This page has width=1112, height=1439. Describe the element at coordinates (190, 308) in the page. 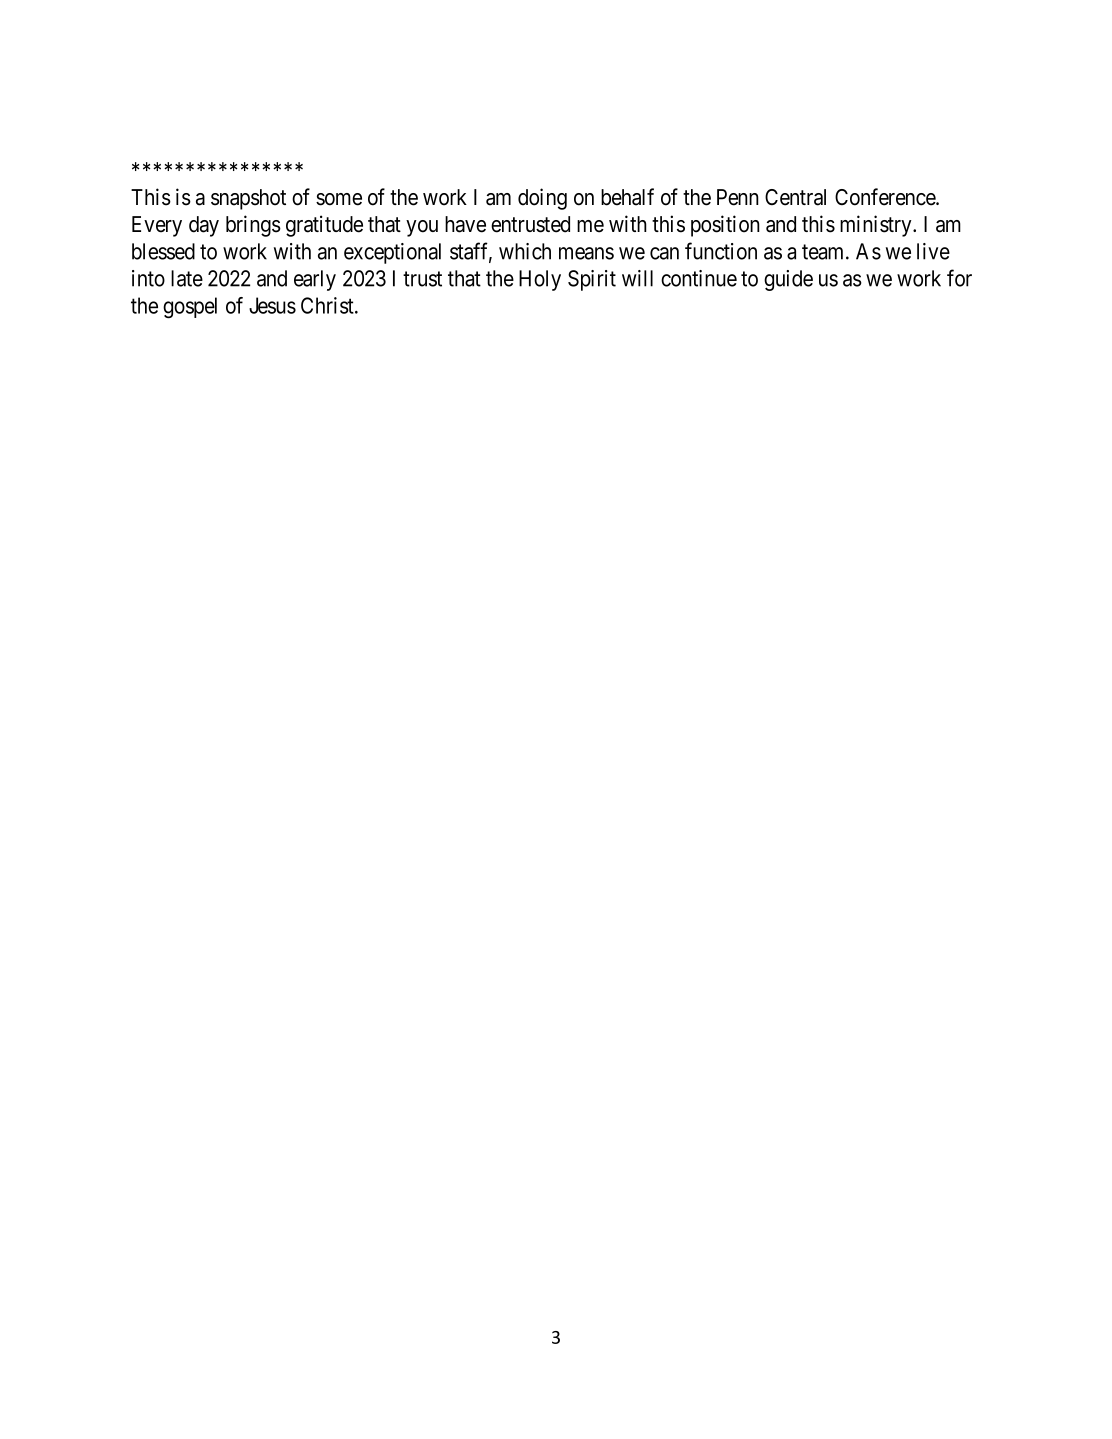

I see `gospel` at that location.
